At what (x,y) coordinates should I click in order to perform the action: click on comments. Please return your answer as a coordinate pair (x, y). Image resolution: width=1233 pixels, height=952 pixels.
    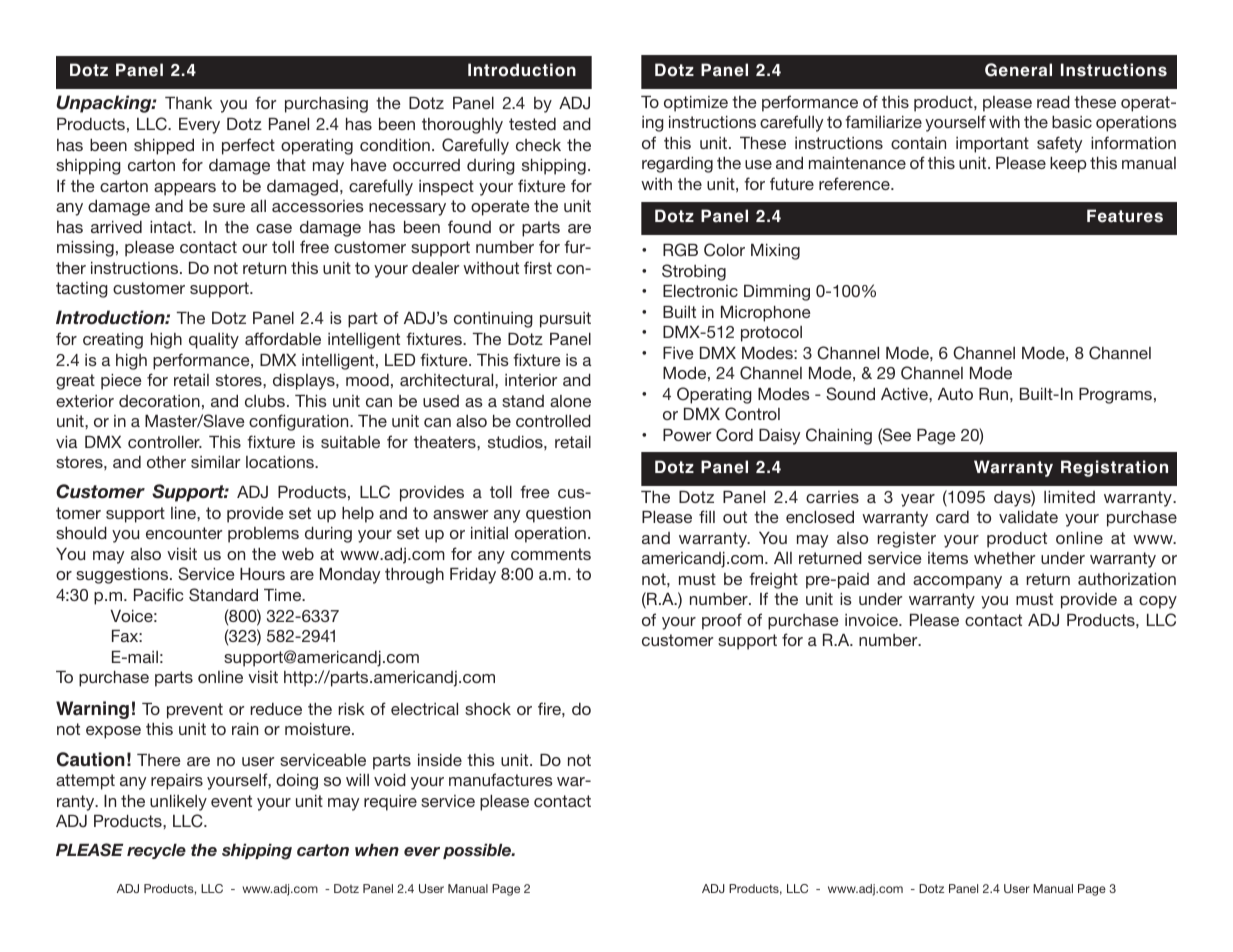
    Looking at the image, I should click on (551, 554).
